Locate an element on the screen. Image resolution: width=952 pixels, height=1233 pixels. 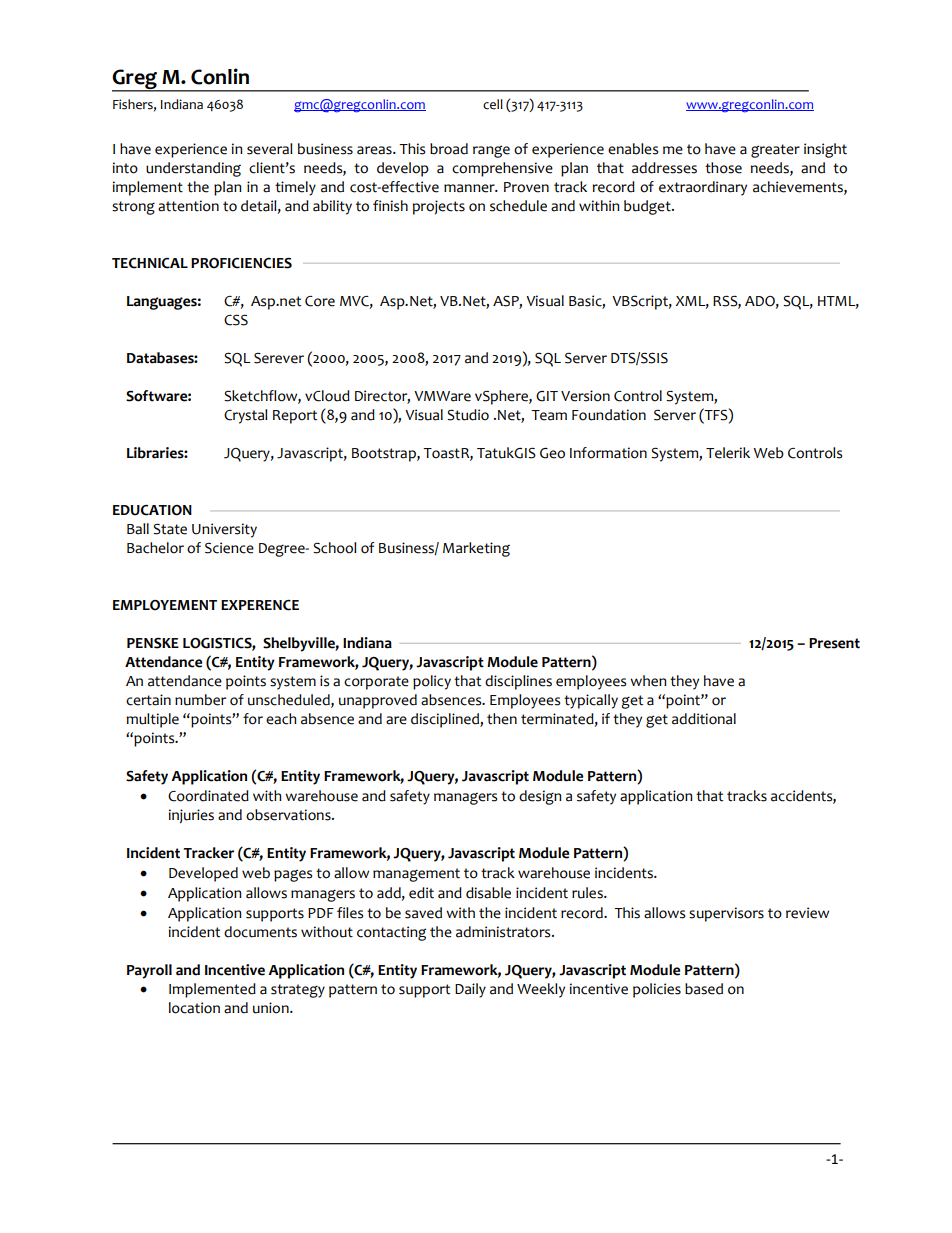
Present is located at coordinates (834, 643).
